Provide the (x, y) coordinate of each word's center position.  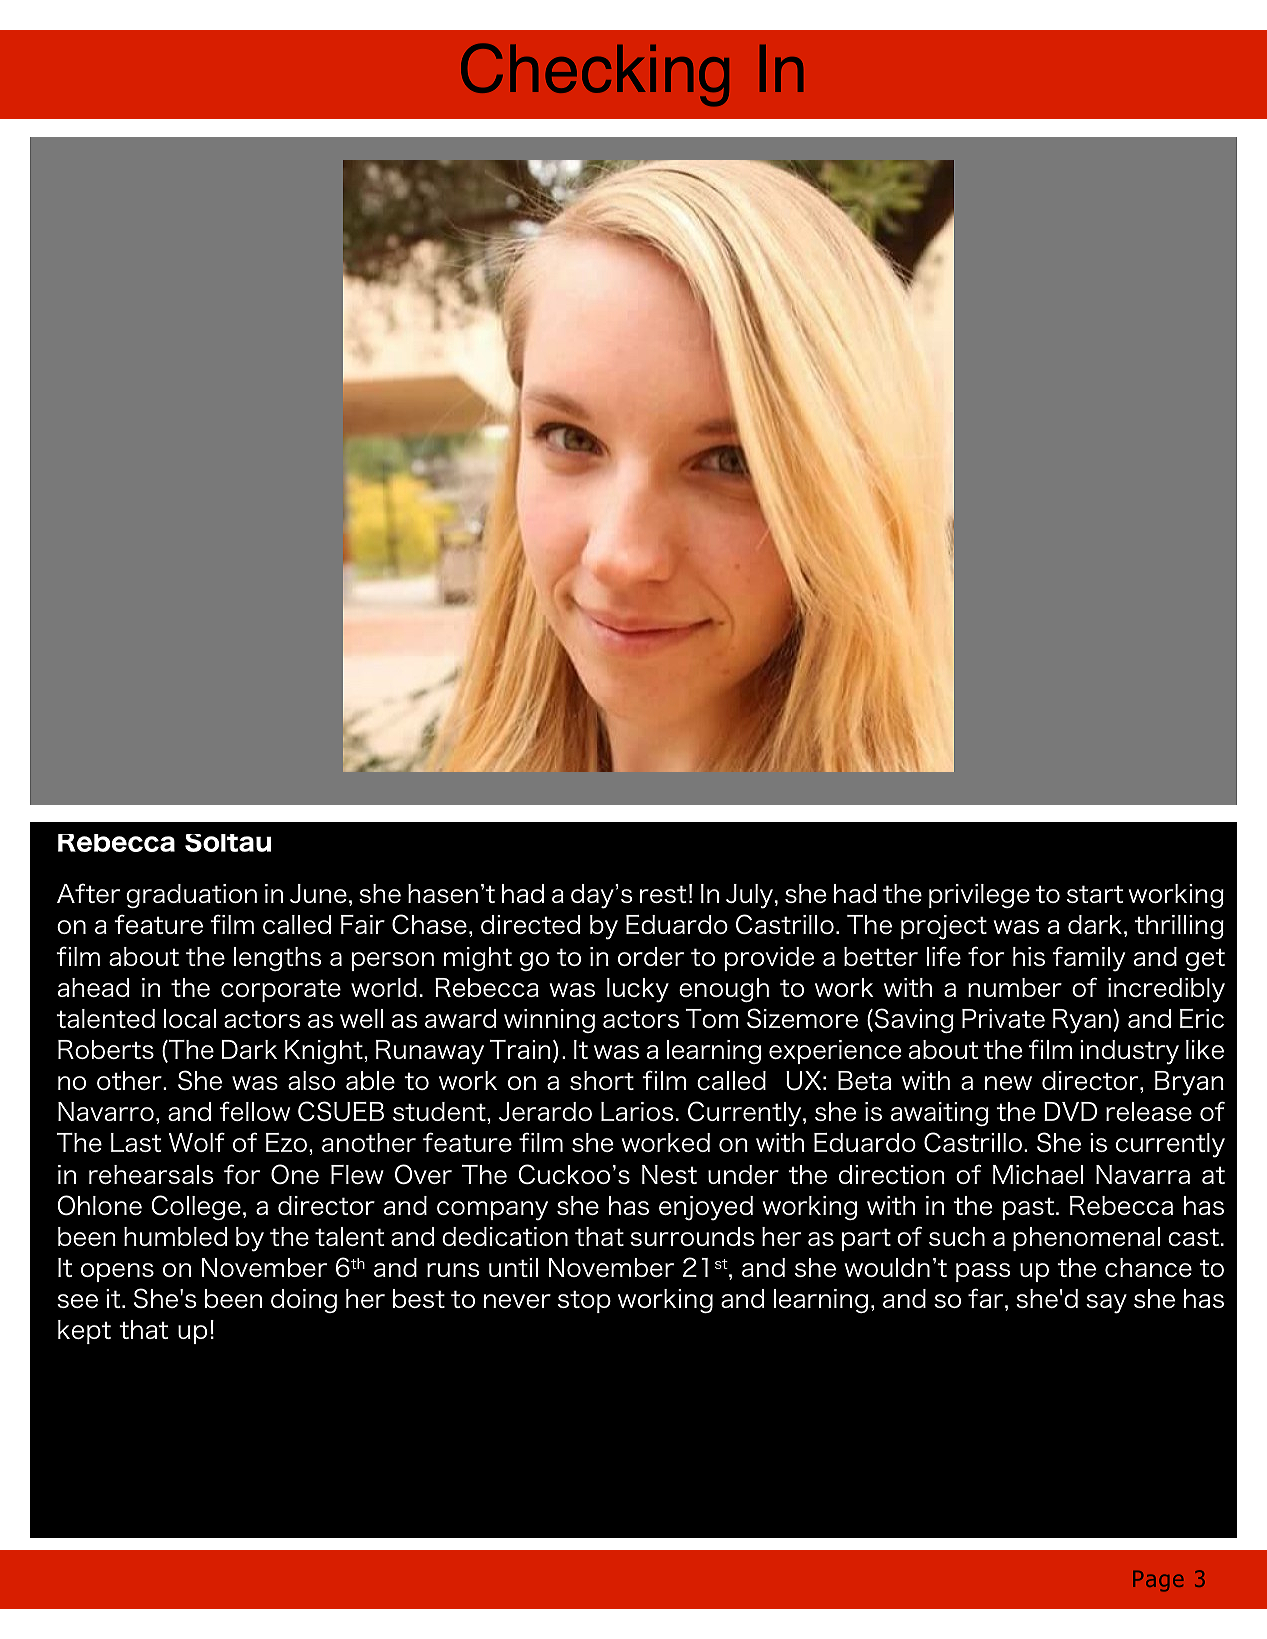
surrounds (692, 1236)
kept (84, 1332)
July (751, 896)
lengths (277, 959)
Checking (595, 75)
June (318, 893)
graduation (191, 896)
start (1095, 894)
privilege (979, 896)
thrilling (1179, 927)
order (651, 956)
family (1089, 959)
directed (531, 924)
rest (663, 894)
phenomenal (1086, 1239)
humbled (176, 1236)
